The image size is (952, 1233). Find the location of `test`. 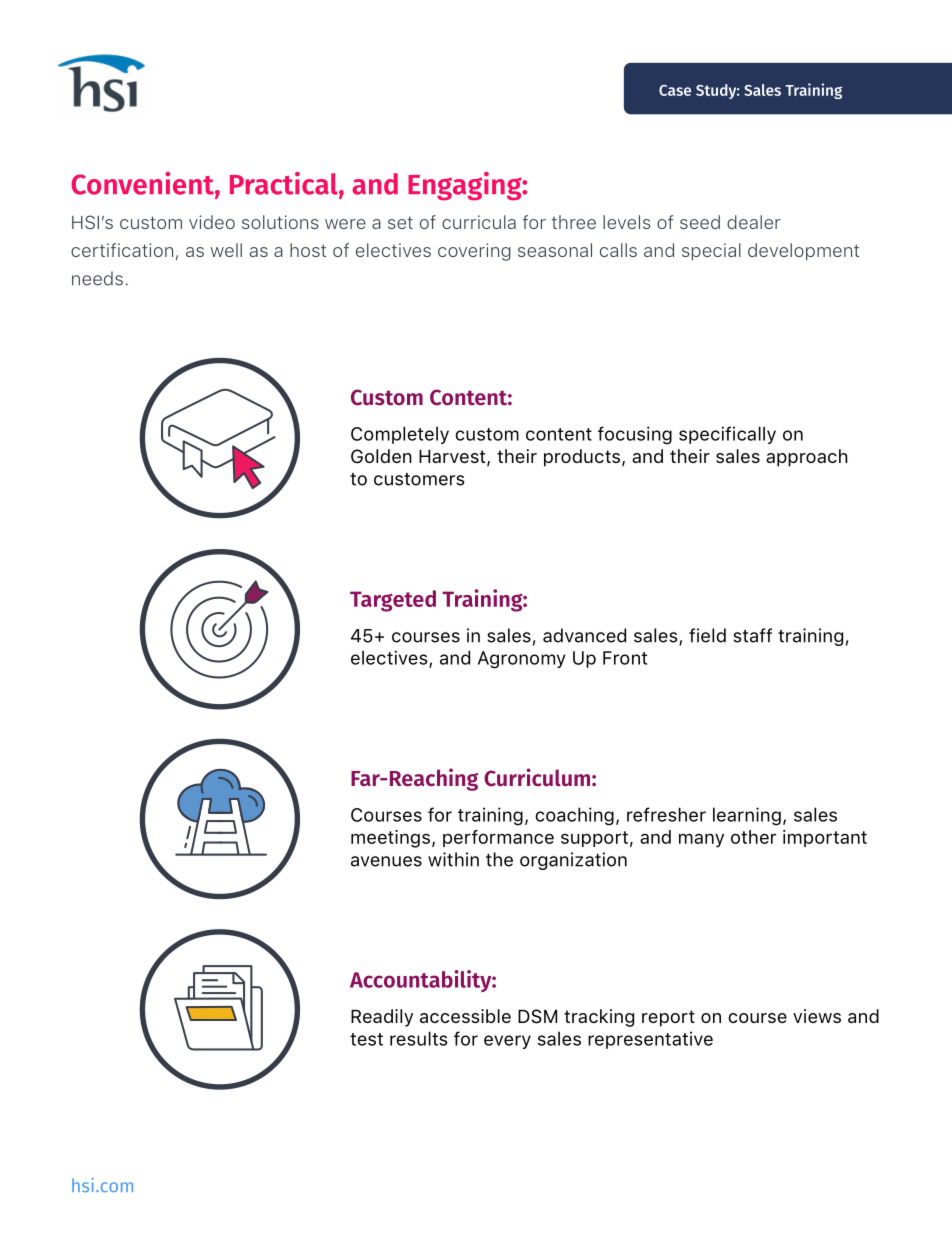

test is located at coordinates (366, 1039).
